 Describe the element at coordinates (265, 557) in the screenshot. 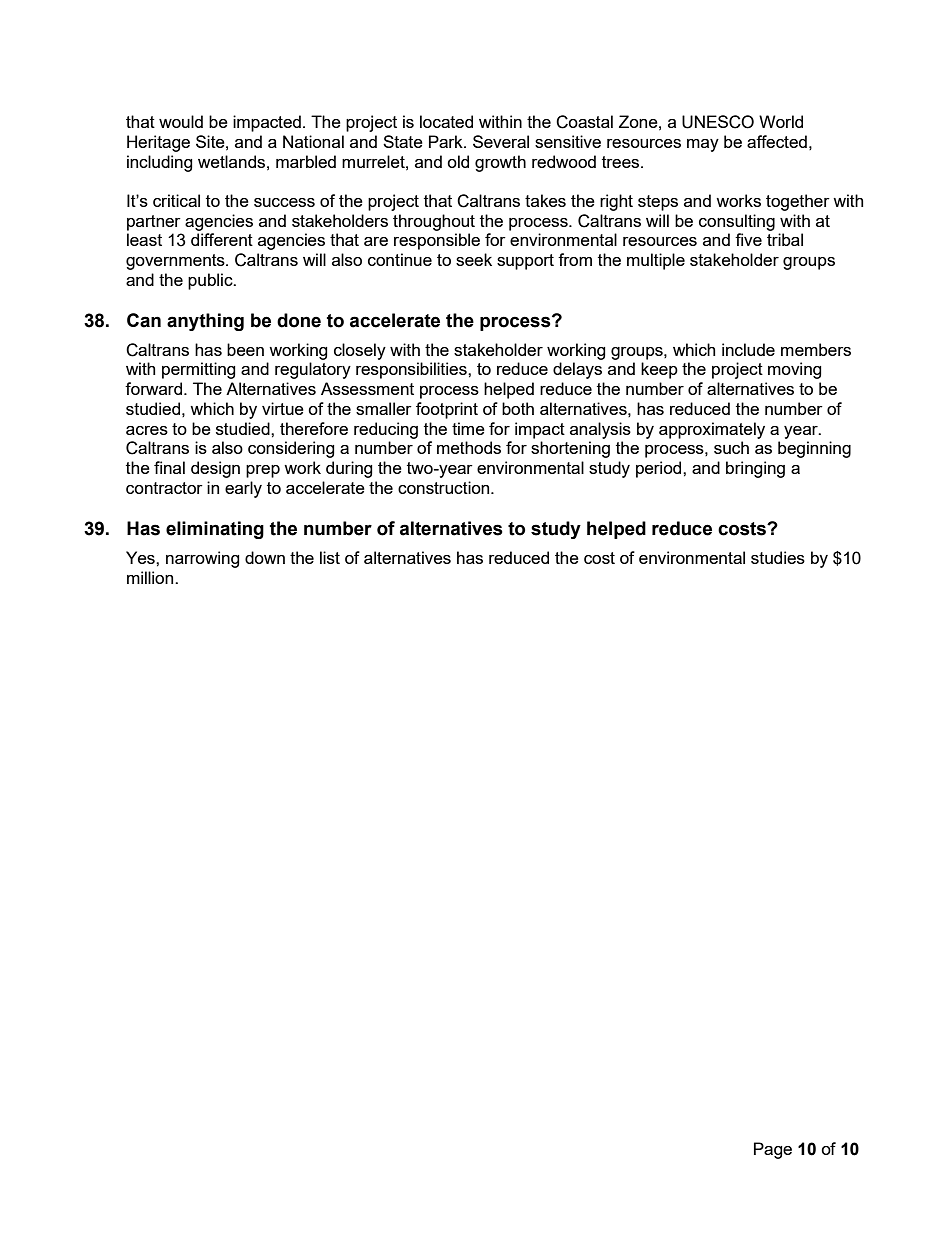

I see `down` at that location.
